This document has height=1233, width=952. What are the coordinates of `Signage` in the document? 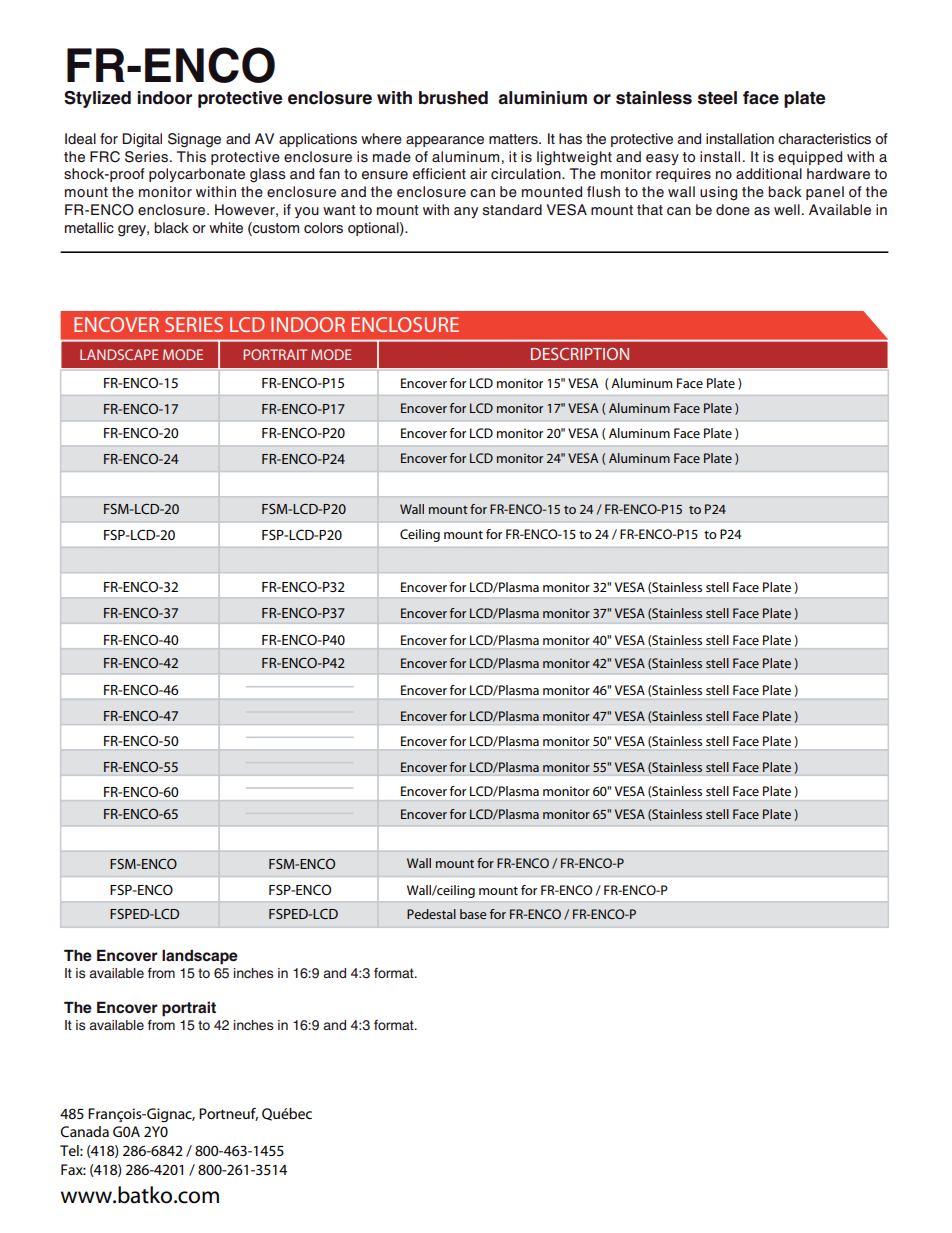 It's located at (194, 140).
